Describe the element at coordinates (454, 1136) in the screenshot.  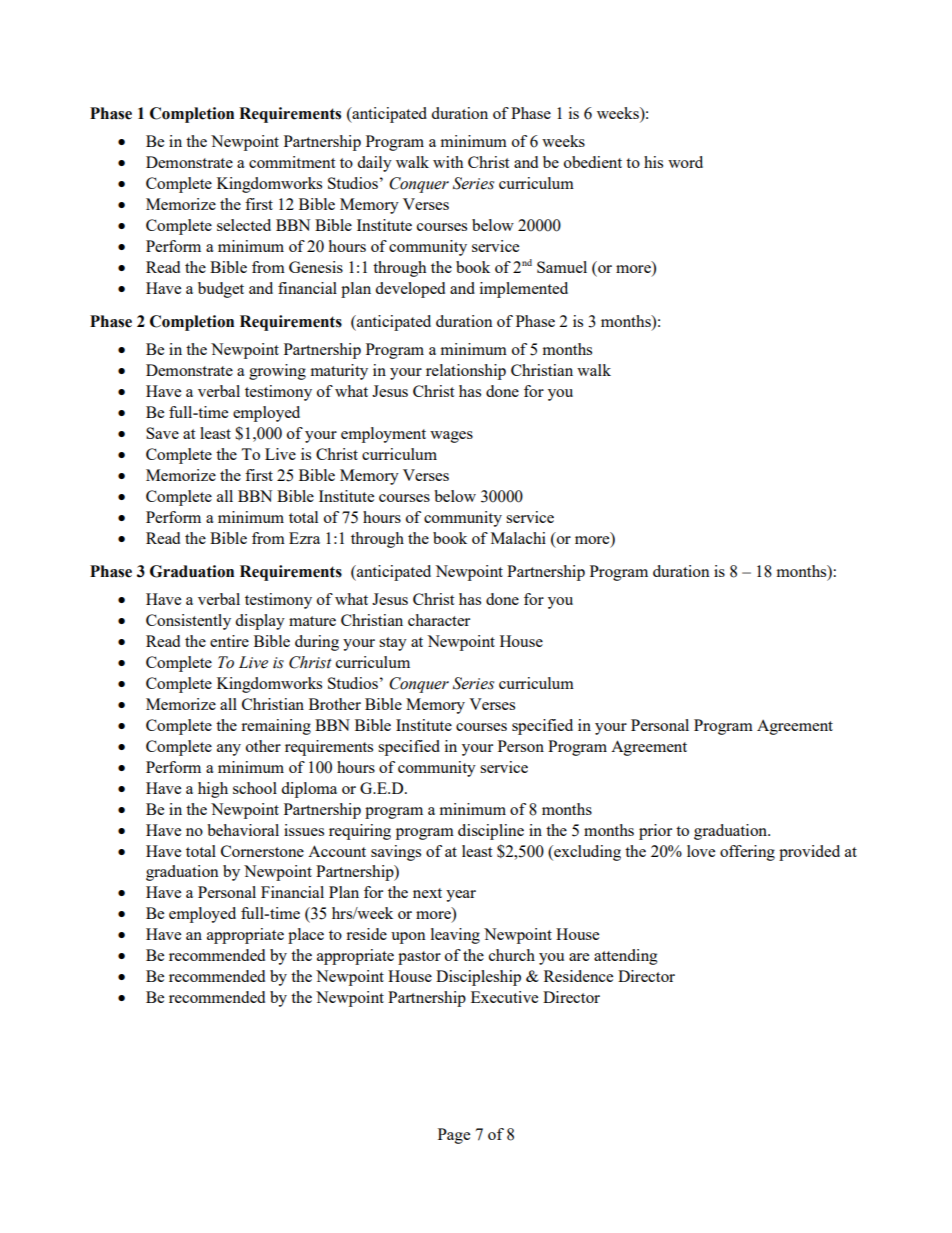
I see `Page` at that location.
